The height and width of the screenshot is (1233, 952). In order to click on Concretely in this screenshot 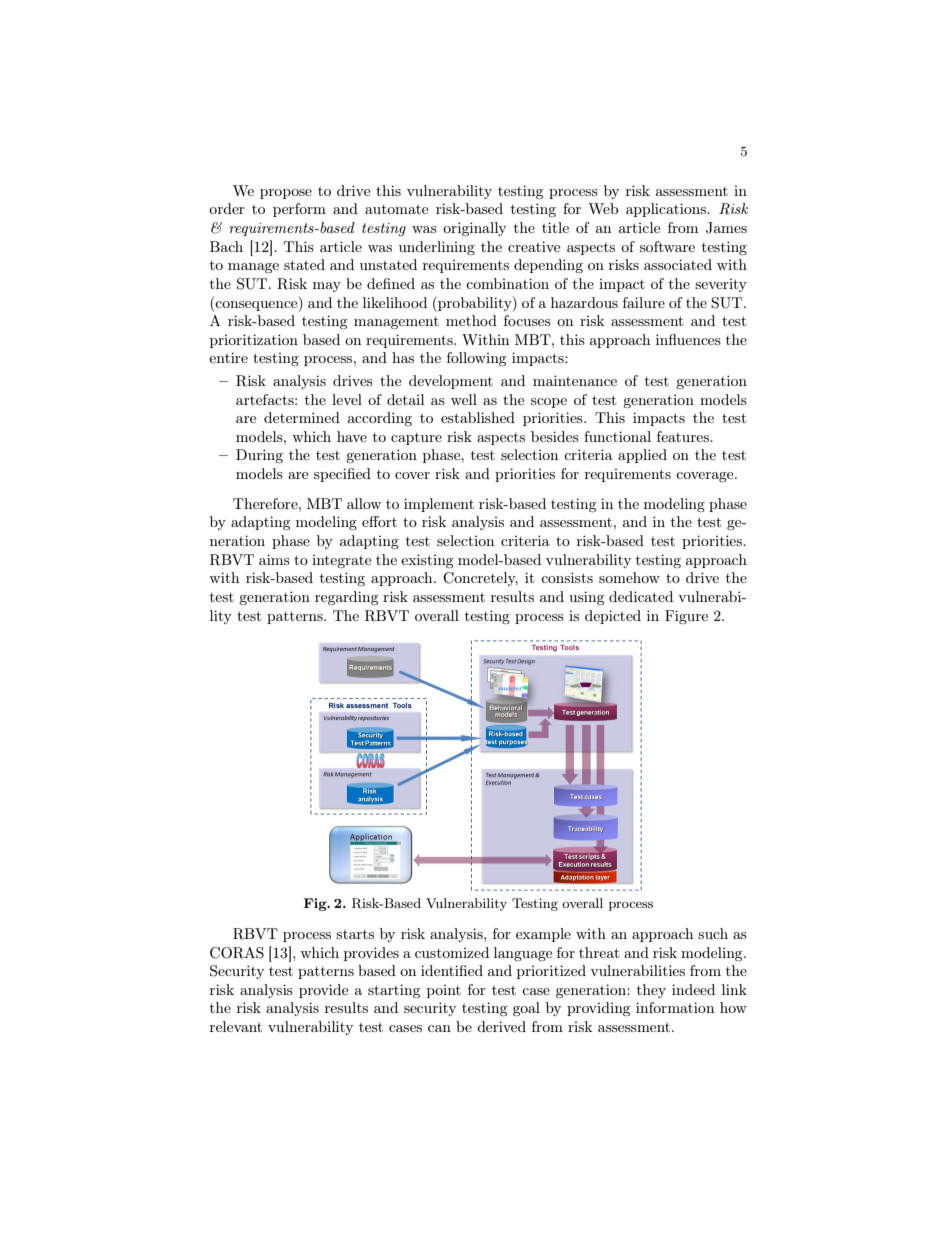, I will do `click(480, 579)`.
